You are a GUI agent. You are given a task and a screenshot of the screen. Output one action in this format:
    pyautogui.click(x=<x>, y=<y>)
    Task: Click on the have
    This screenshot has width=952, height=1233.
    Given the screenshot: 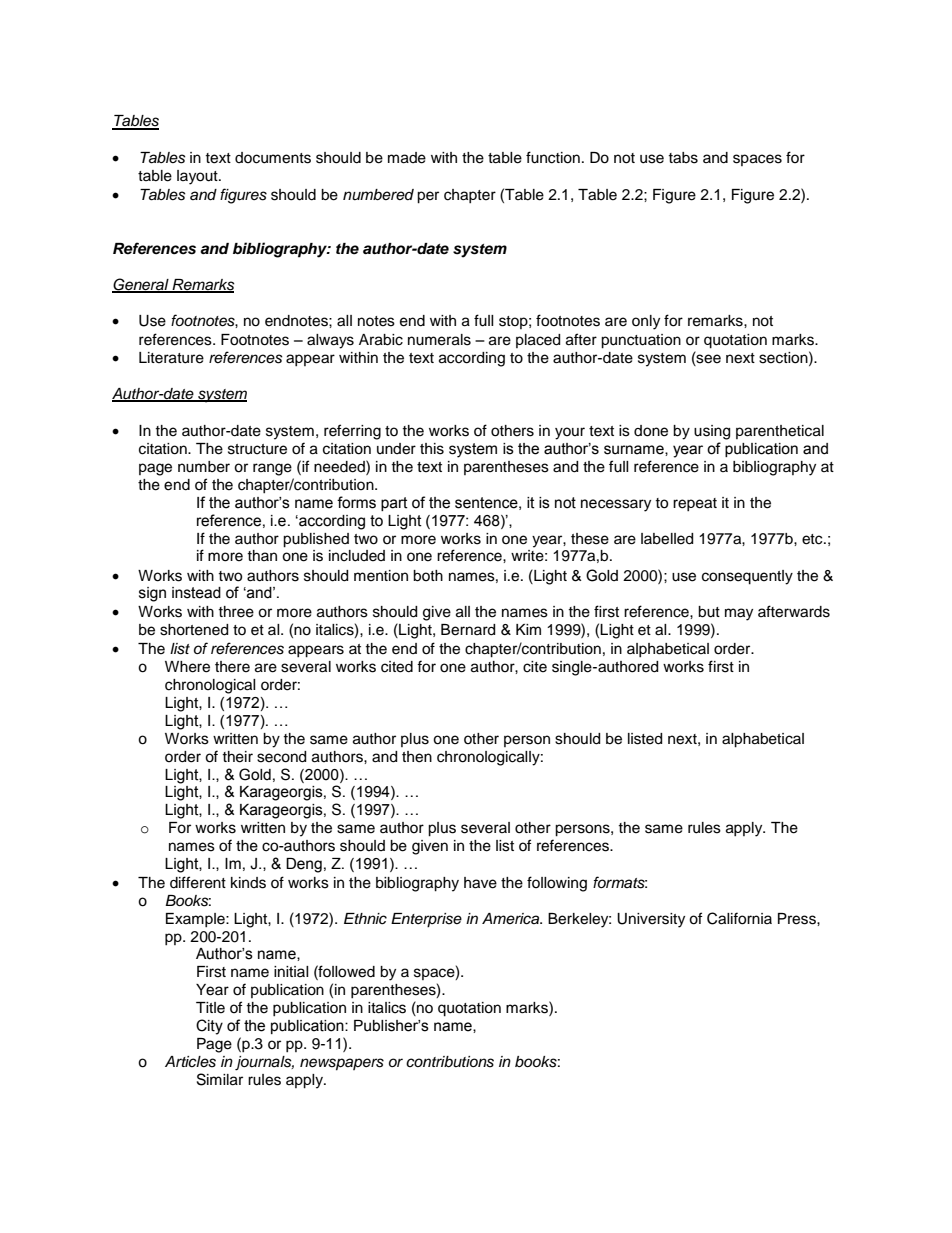 What is the action you would take?
    pyautogui.click(x=480, y=883)
